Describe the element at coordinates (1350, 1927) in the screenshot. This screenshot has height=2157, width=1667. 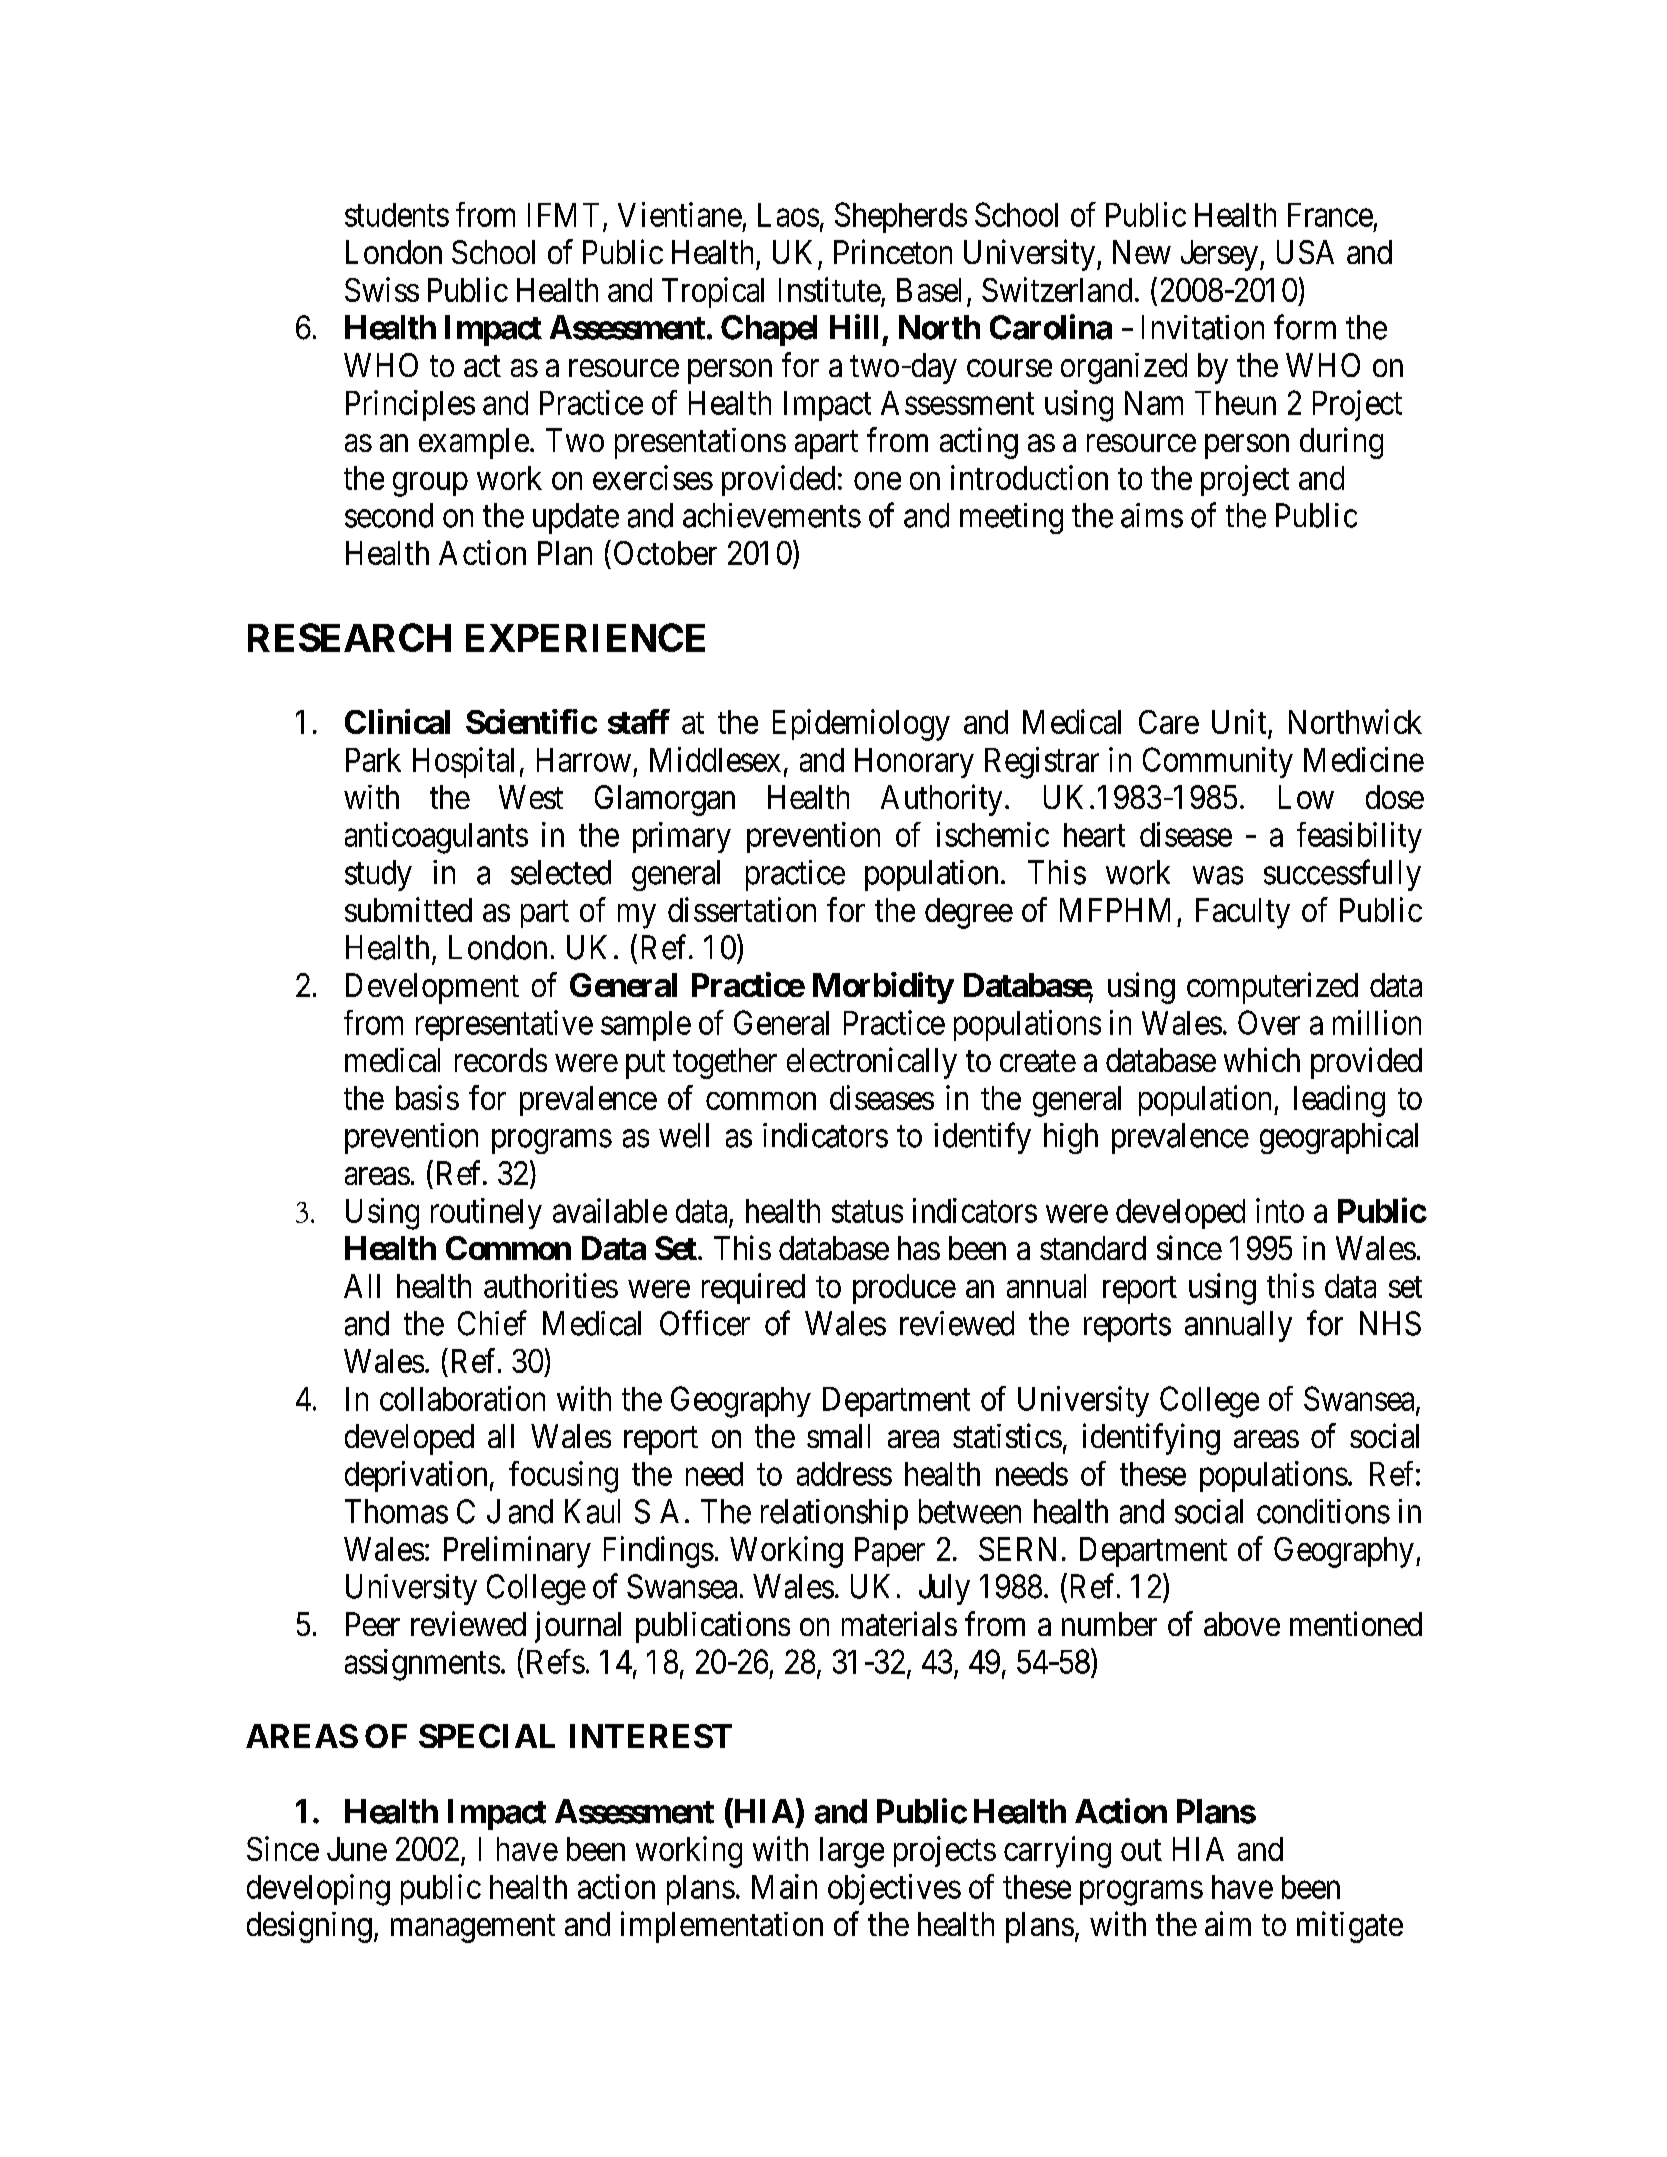
I see `mitigate` at that location.
